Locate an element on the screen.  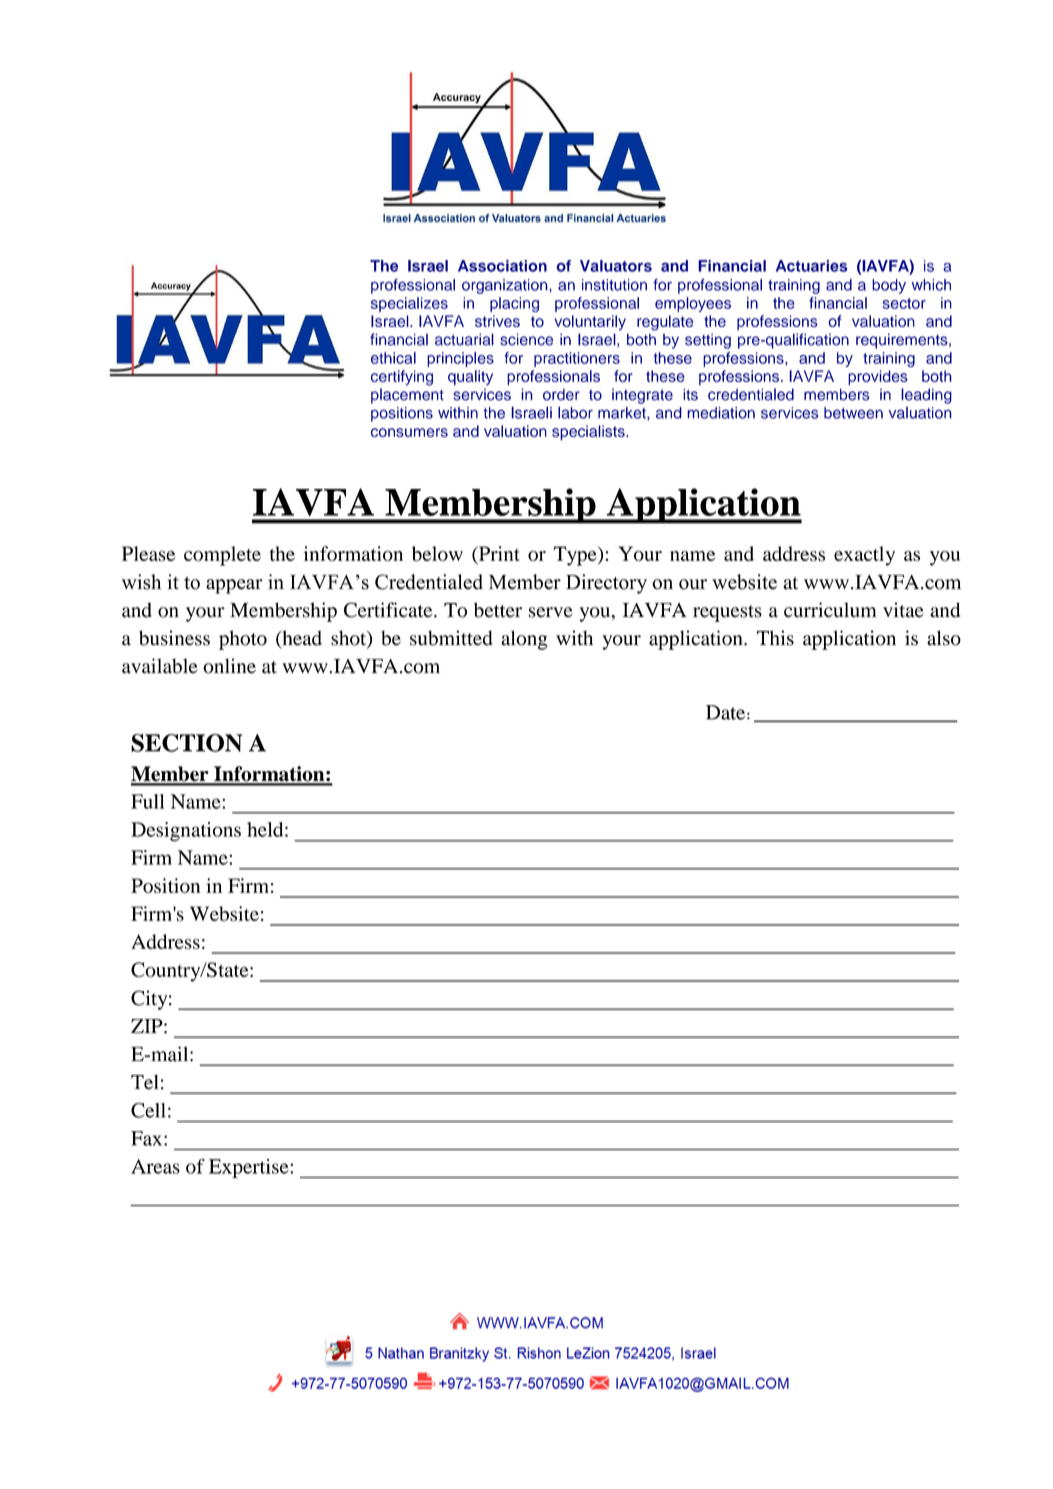
Designations is located at coordinates (186, 832).
